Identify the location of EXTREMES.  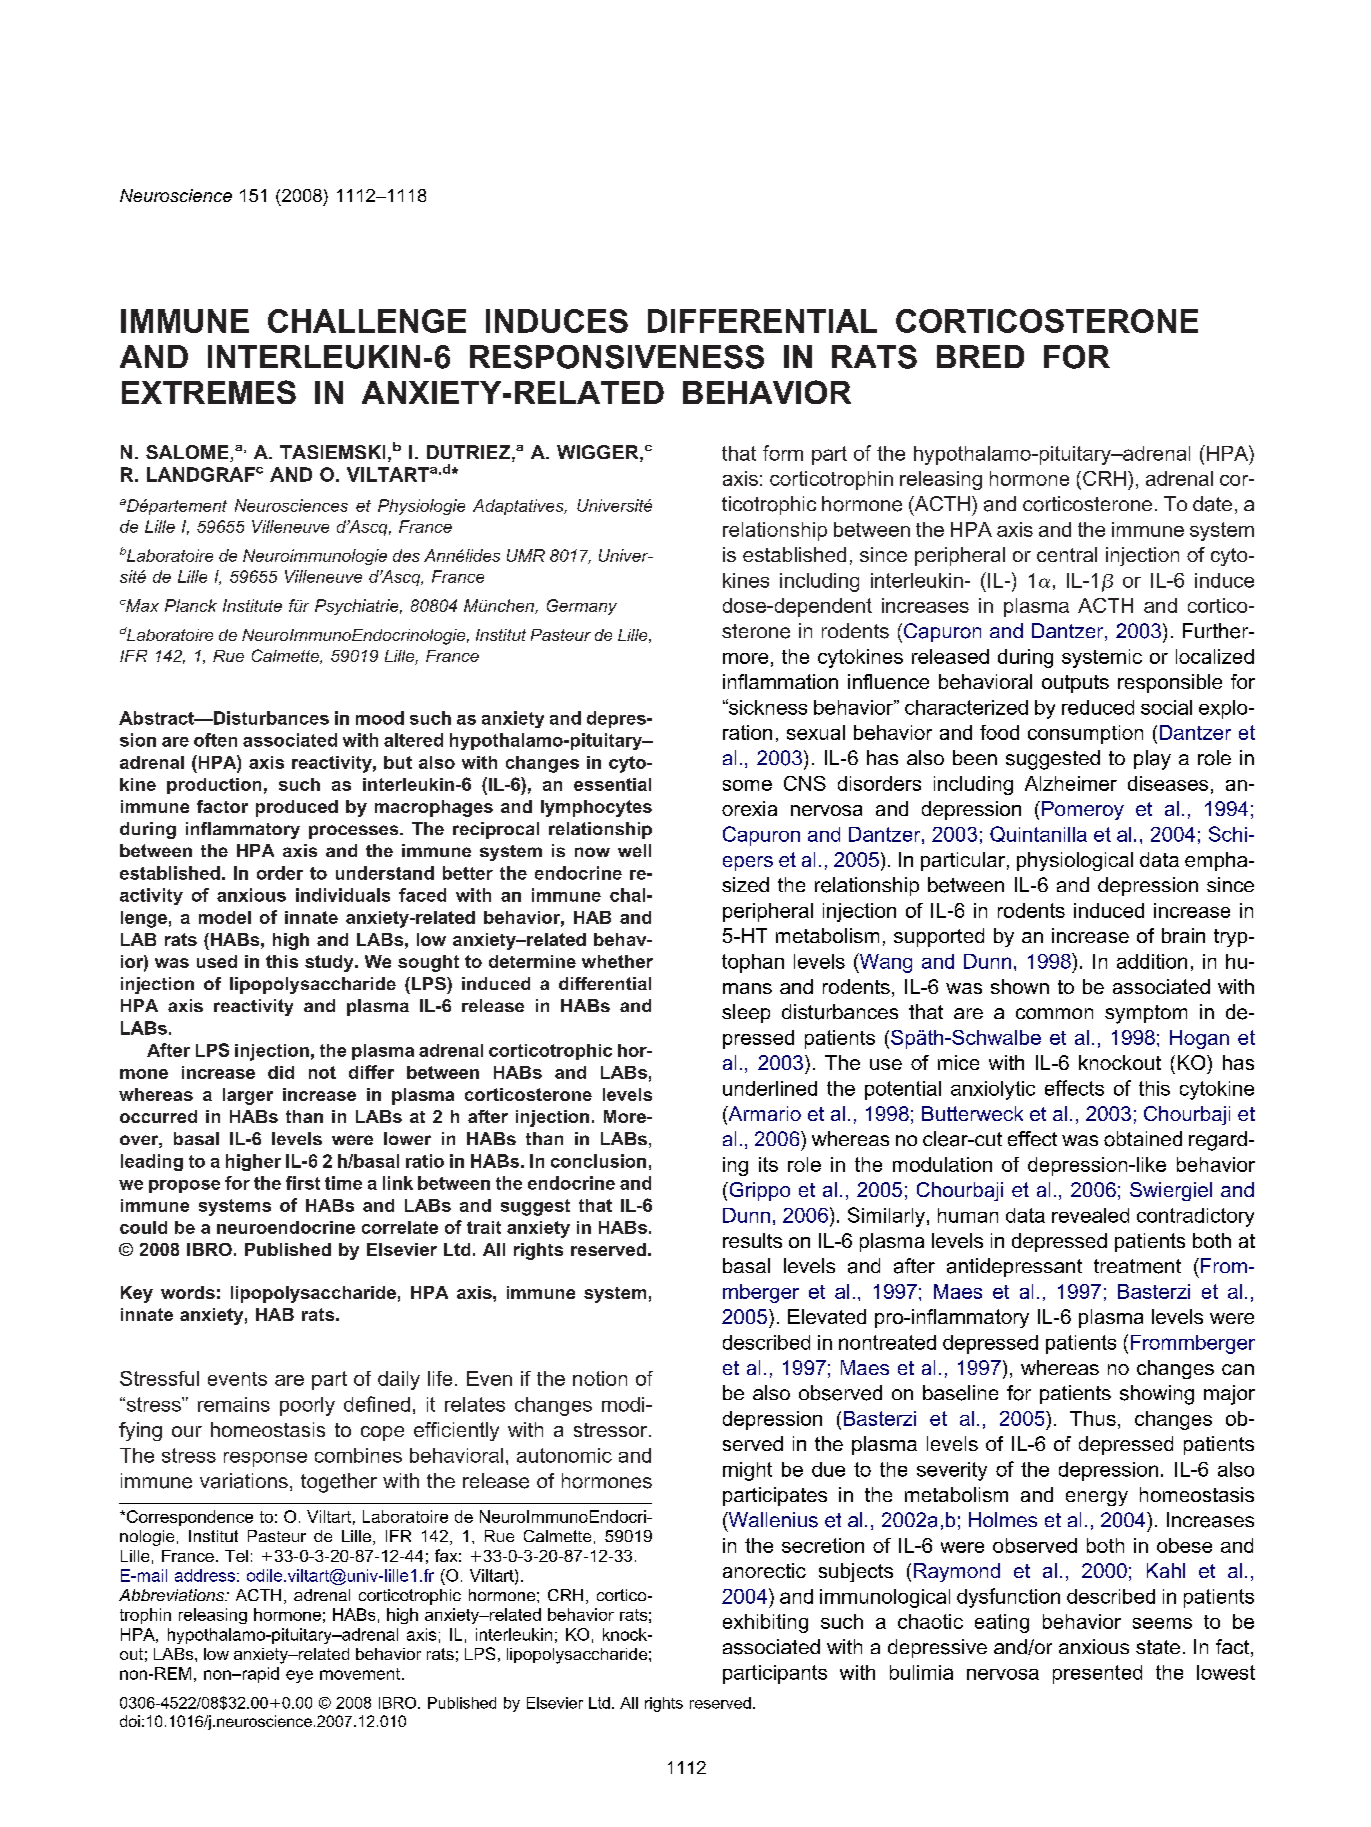
(209, 392).
